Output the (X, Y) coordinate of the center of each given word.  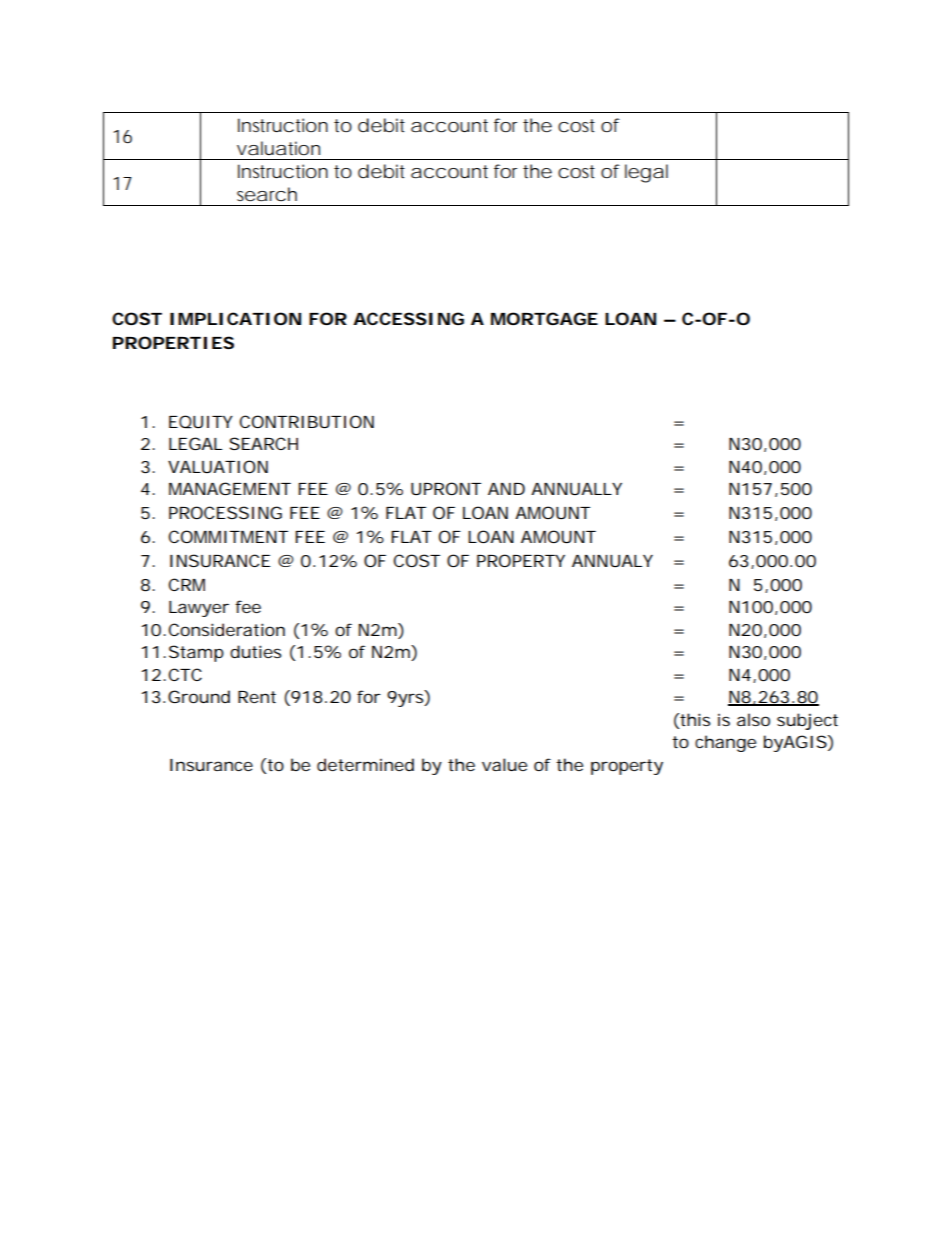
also (753, 719)
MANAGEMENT (230, 488)
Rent (257, 697)
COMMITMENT (228, 536)
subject (807, 721)
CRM (186, 584)
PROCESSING (225, 512)
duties (255, 651)
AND (506, 489)
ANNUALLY (576, 489)
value (504, 764)
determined (365, 764)
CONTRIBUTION (306, 421)
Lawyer (199, 609)
